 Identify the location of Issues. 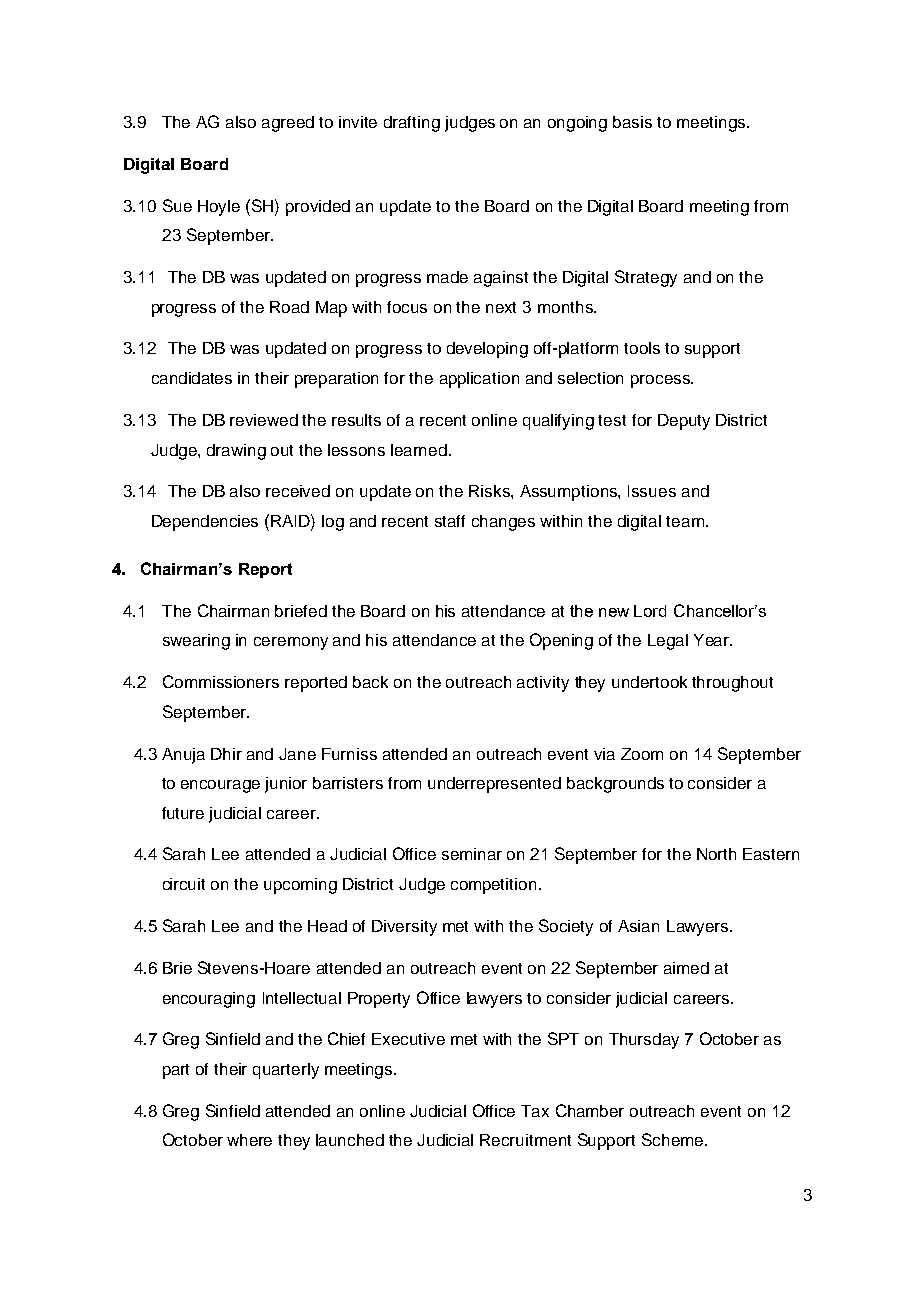
(652, 491).
